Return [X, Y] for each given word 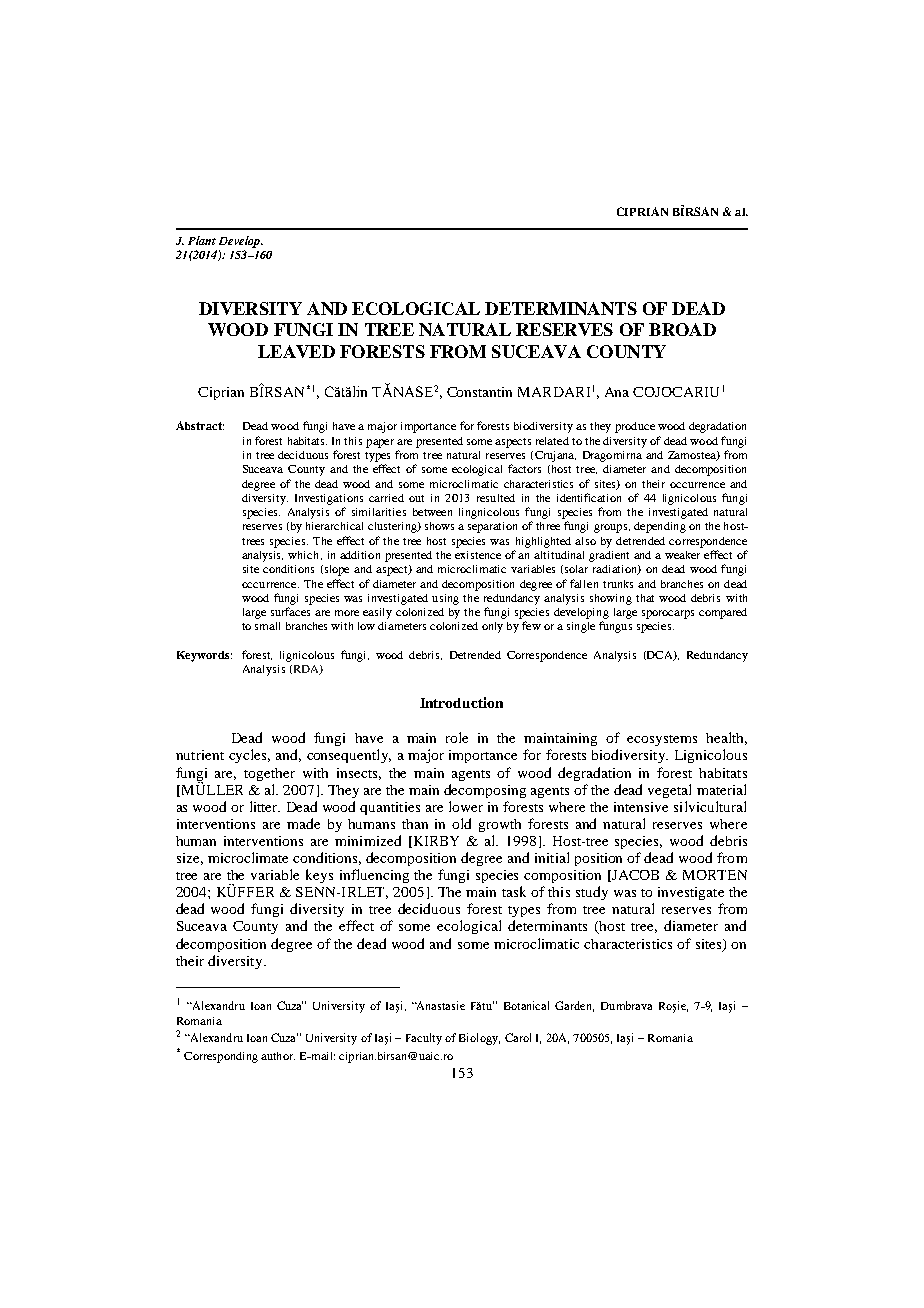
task [514, 891]
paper [380, 443]
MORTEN [715, 875]
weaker [682, 555]
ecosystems [662, 740]
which [305, 555]
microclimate [248, 857]
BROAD [682, 329]
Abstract [200, 425]
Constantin [479, 392]
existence [478, 555]
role [457, 737]
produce [635, 427]
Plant [202, 240]
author [278, 1056]
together [269, 774]
